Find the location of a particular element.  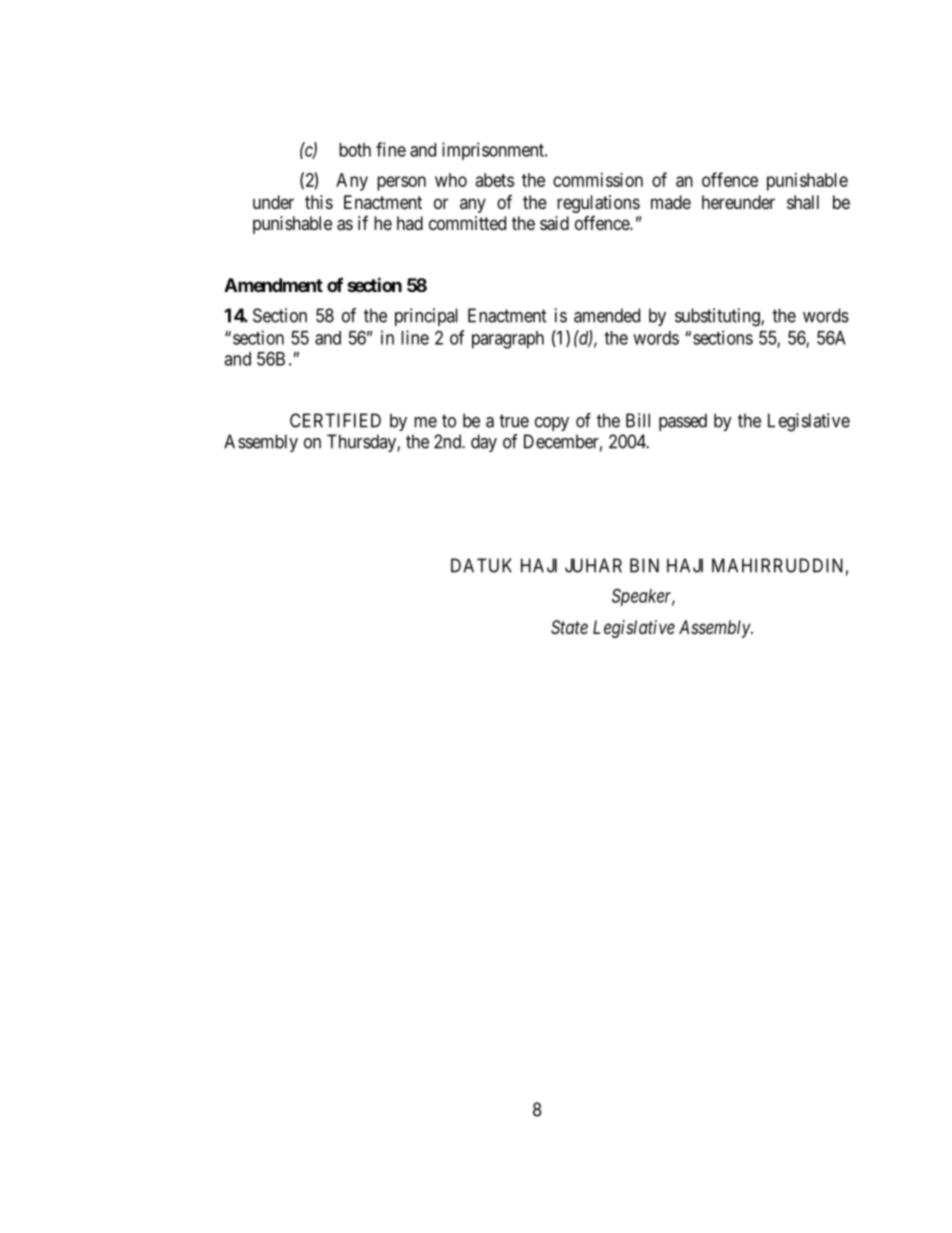

true is located at coordinates (514, 421).
